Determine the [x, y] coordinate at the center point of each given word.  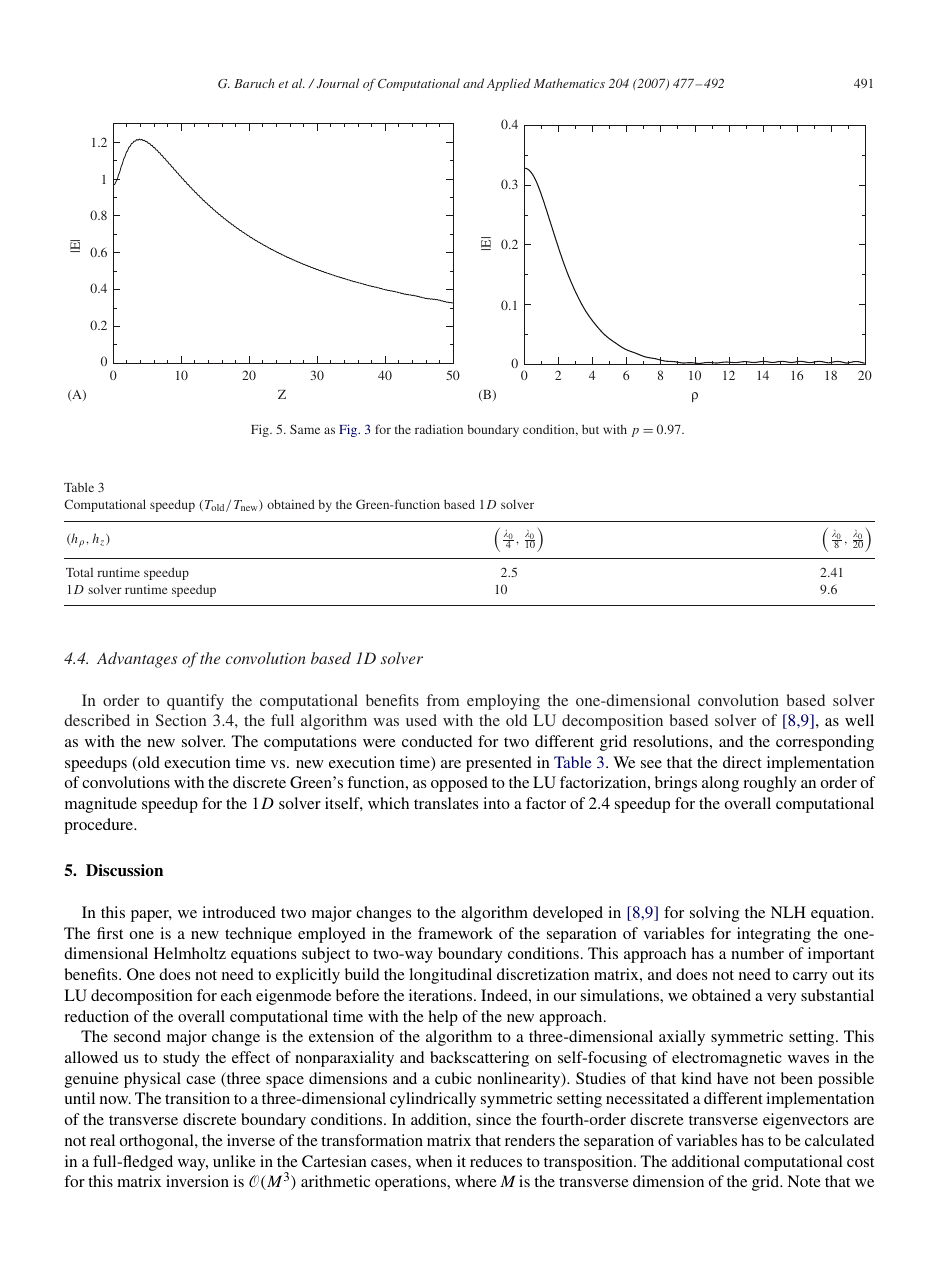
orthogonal [158, 1142]
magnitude [101, 805]
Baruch [254, 83]
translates [446, 803]
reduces [496, 1161]
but [590, 429]
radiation [439, 429]
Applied [509, 84]
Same [305, 429]
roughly [769, 784]
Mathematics [569, 83]
